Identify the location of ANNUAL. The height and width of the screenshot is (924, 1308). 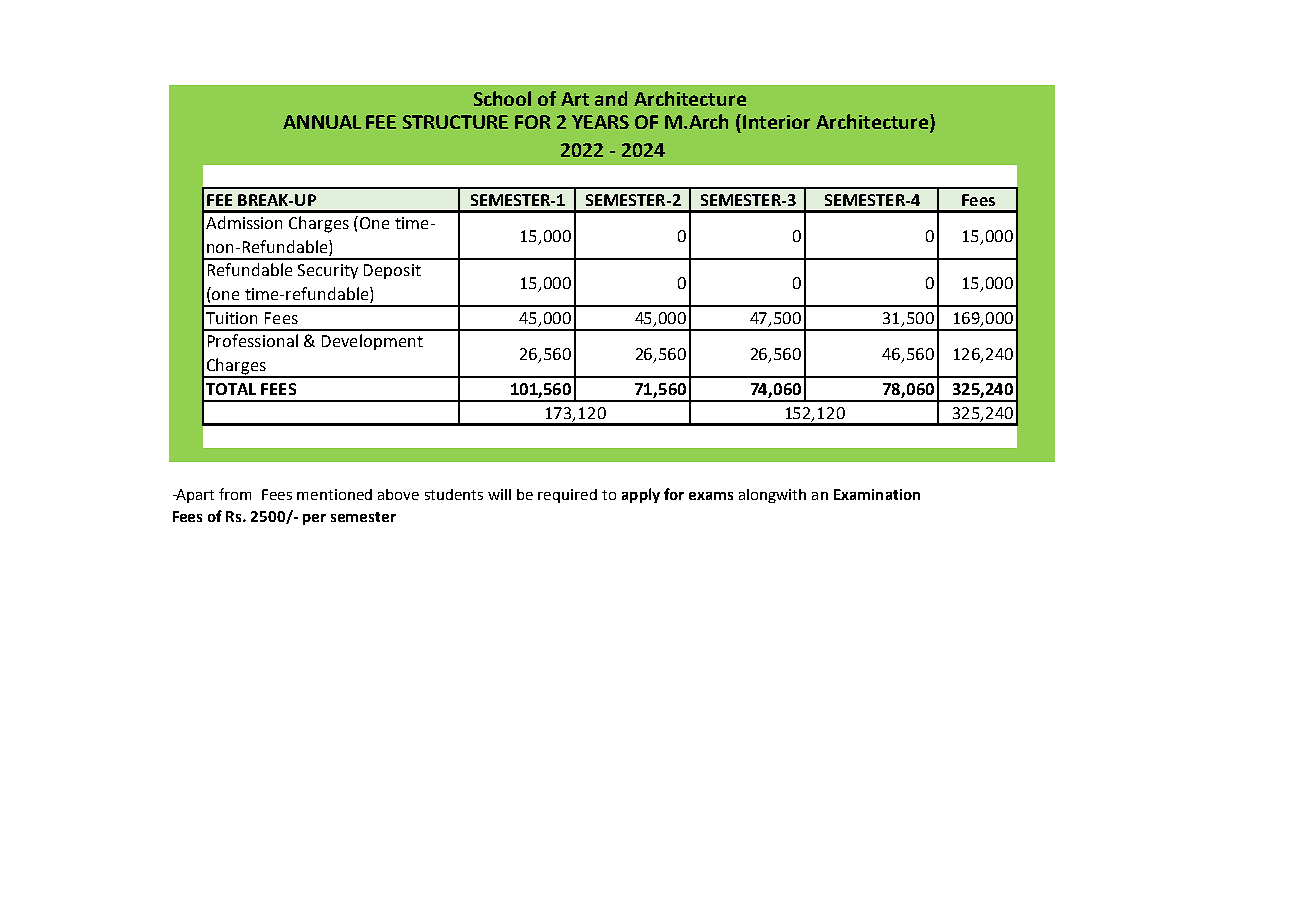
(322, 122).
